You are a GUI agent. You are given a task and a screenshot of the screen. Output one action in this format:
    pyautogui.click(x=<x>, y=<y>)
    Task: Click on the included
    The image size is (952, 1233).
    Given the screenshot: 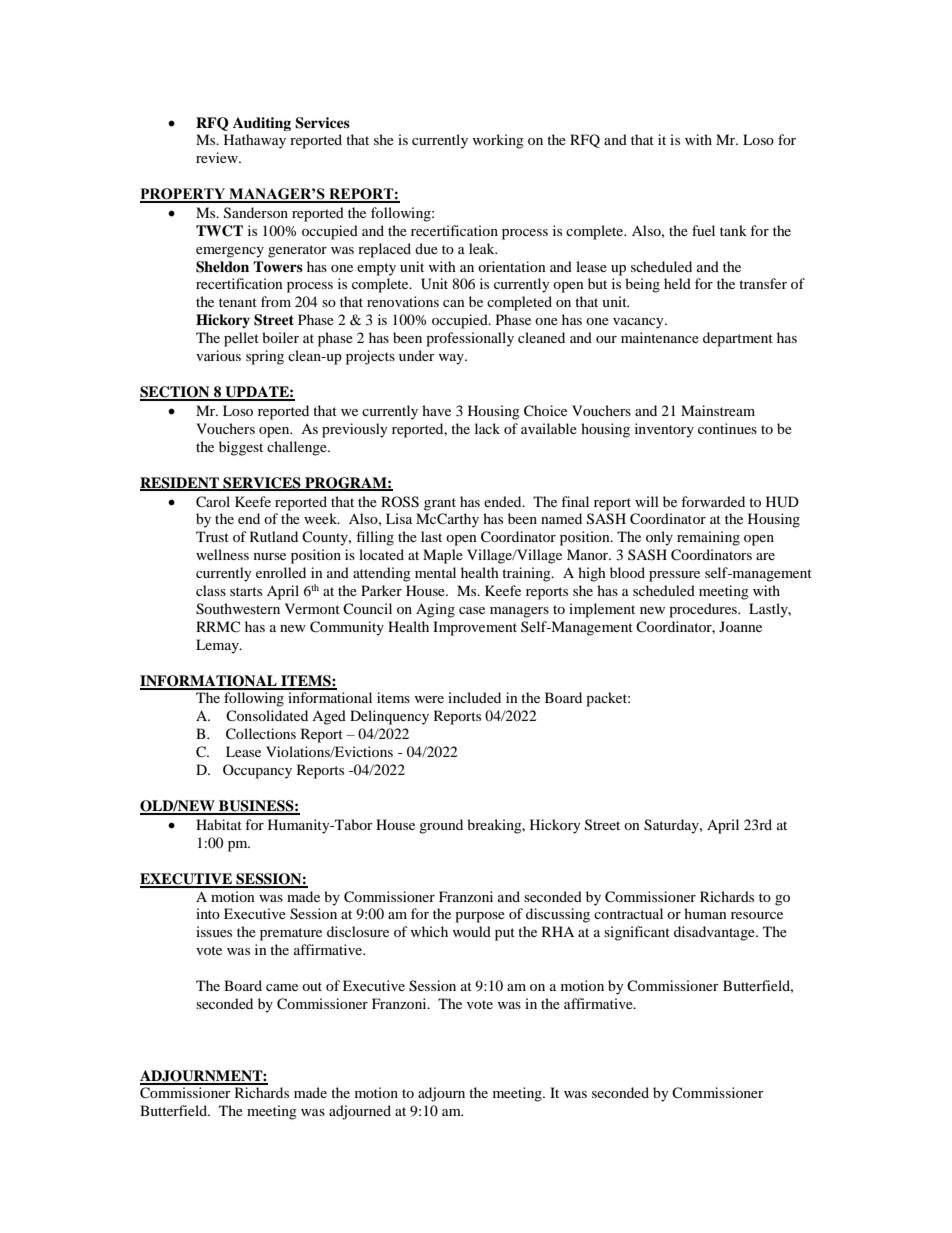 What is the action you would take?
    pyautogui.click(x=474, y=697)
